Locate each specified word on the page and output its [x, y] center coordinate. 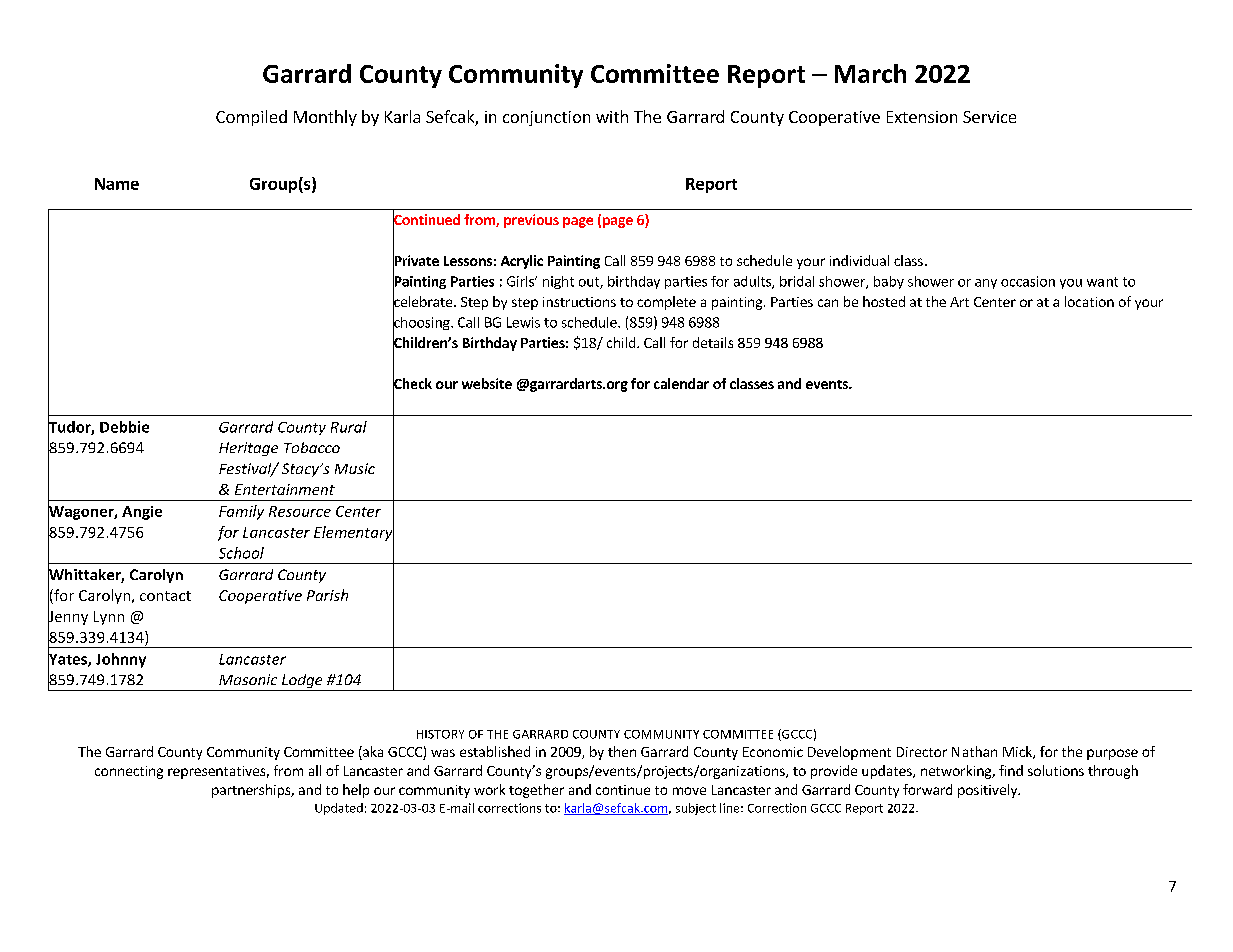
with [612, 116]
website [487, 383]
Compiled [251, 118]
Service [989, 117]
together [536, 791]
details [713, 342]
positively [988, 791]
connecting [129, 772]
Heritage [248, 449]
